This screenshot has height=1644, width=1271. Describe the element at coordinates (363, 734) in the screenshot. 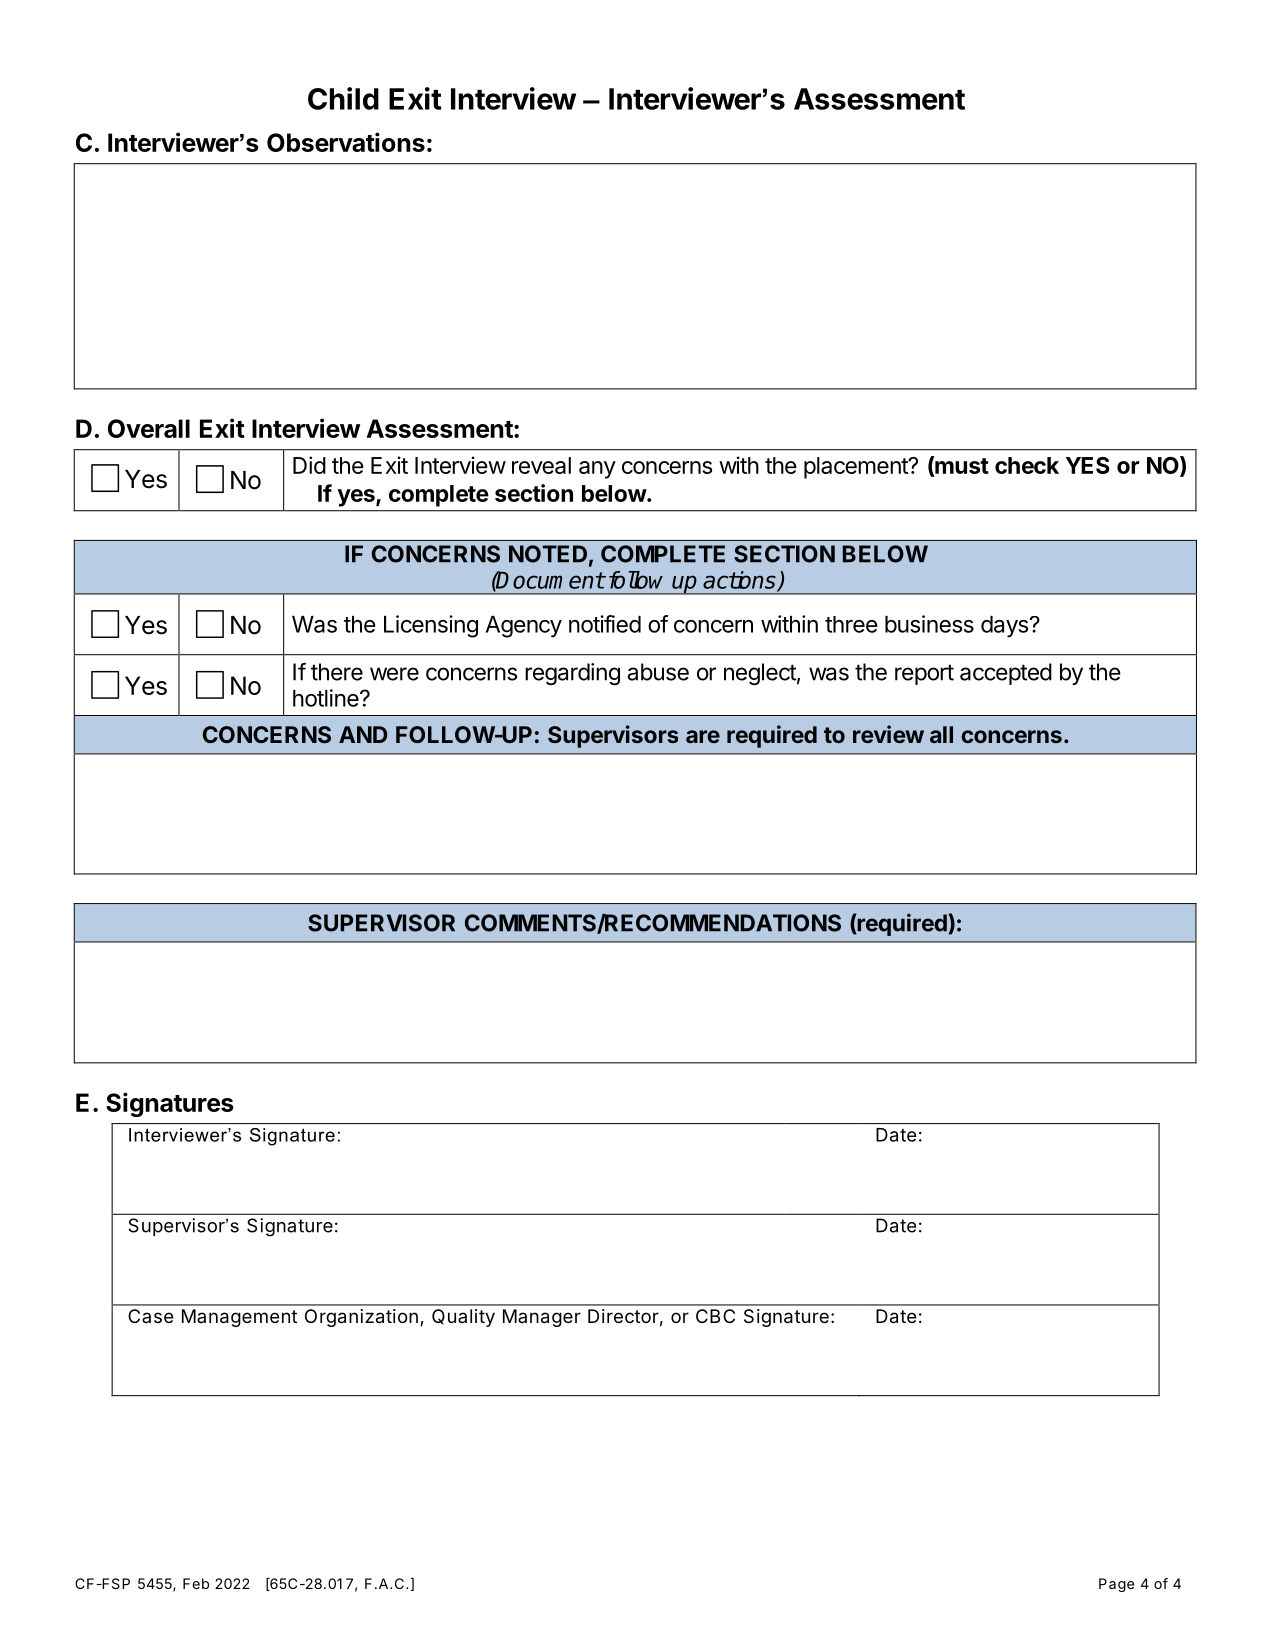

I see `AND` at that location.
